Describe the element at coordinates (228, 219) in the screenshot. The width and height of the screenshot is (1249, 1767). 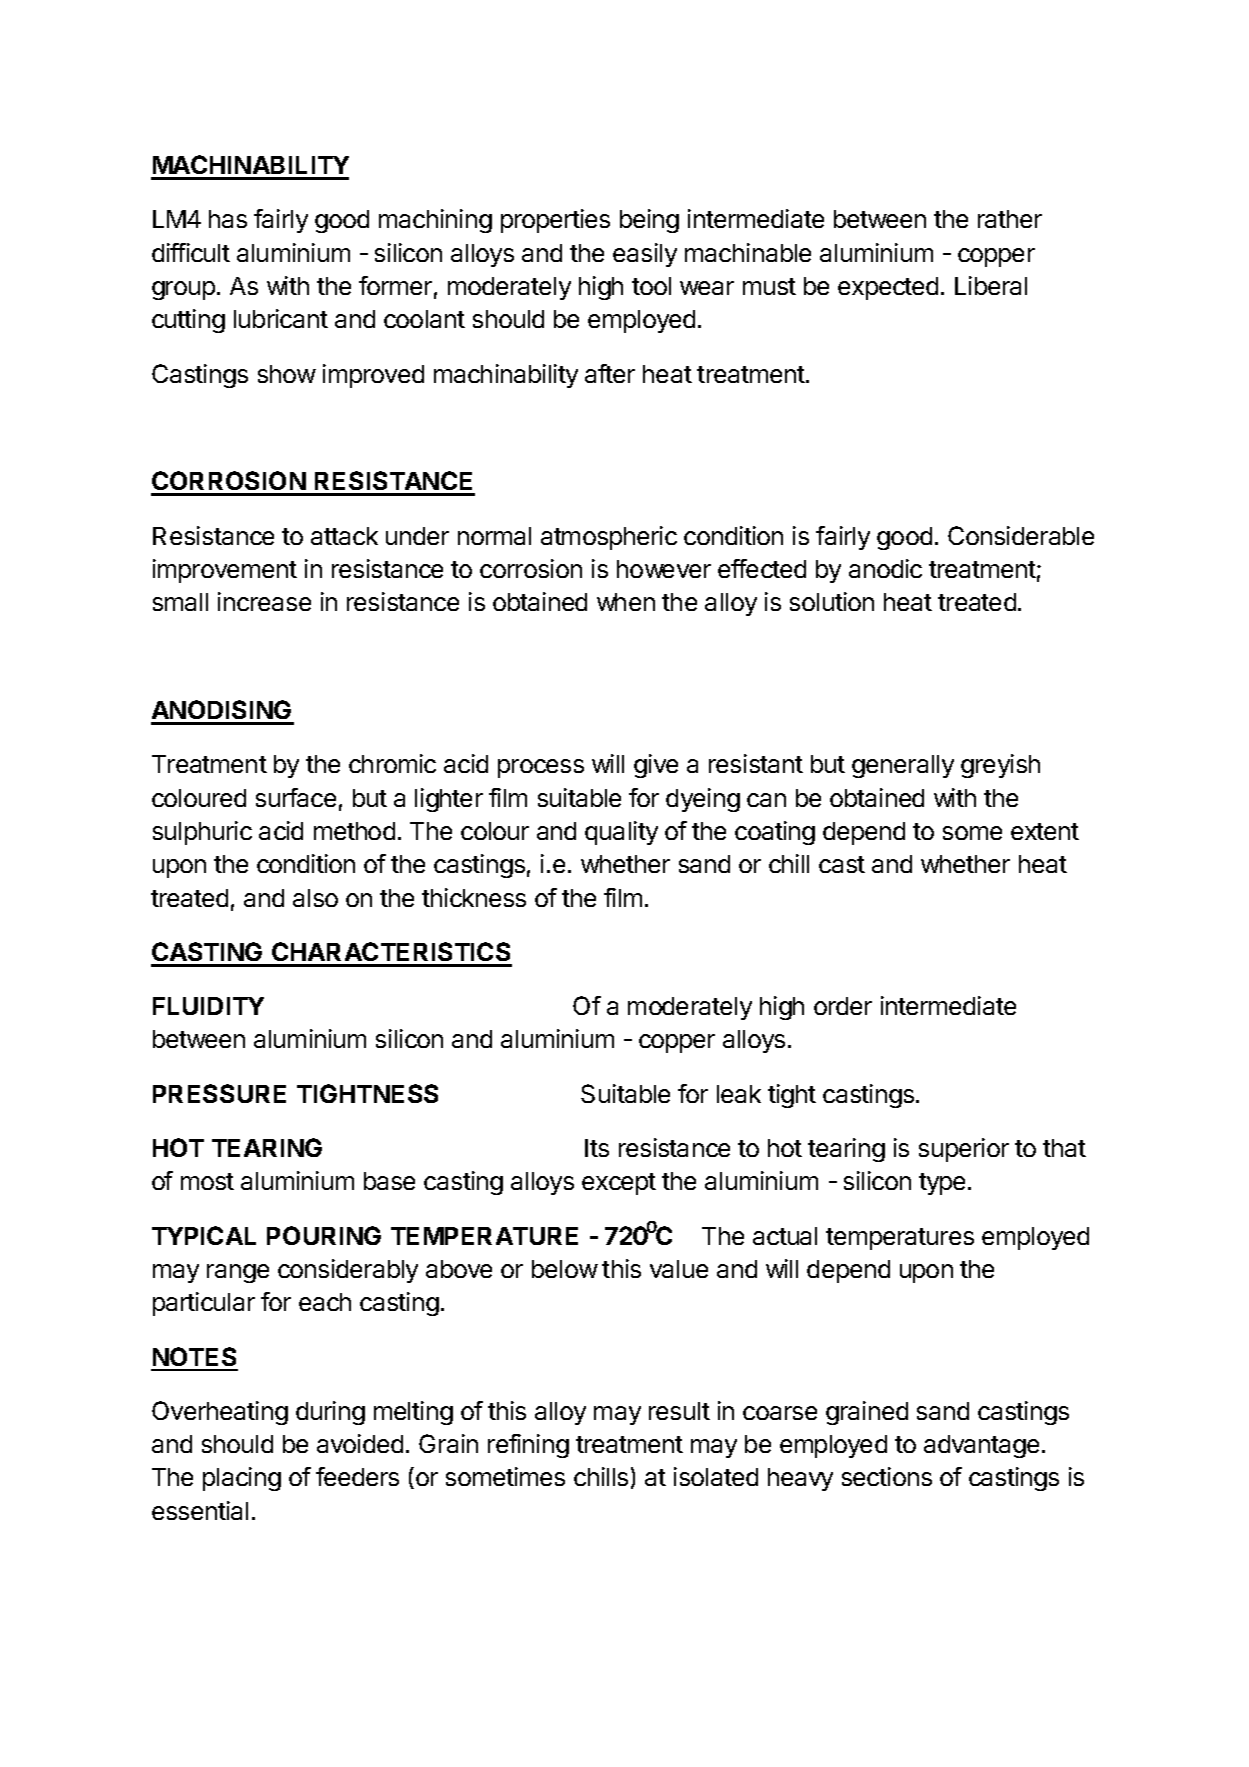
I see `has` at that location.
